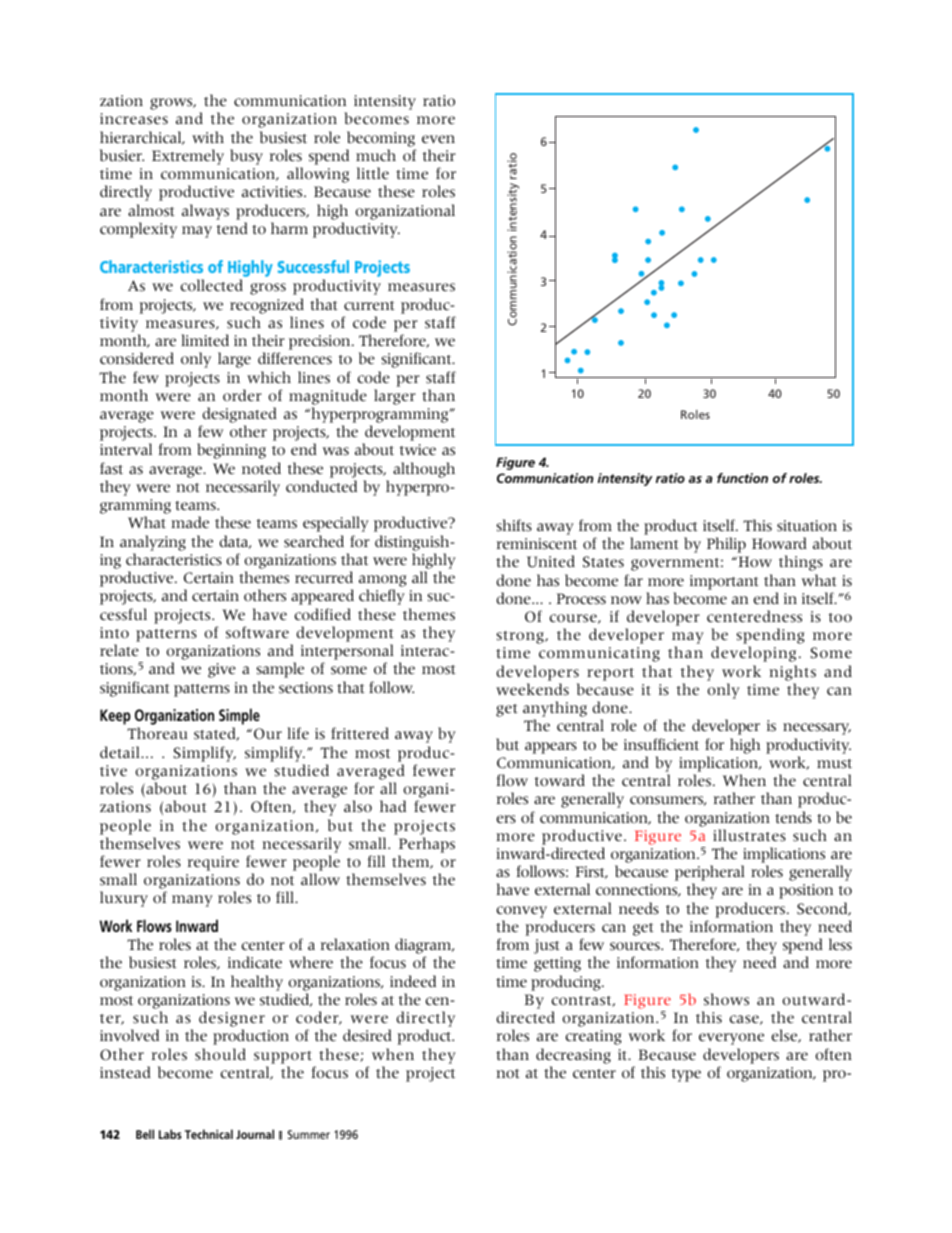 Image resolution: width=952 pixels, height=1233 pixels. I want to click on strong, so click(521, 637).
